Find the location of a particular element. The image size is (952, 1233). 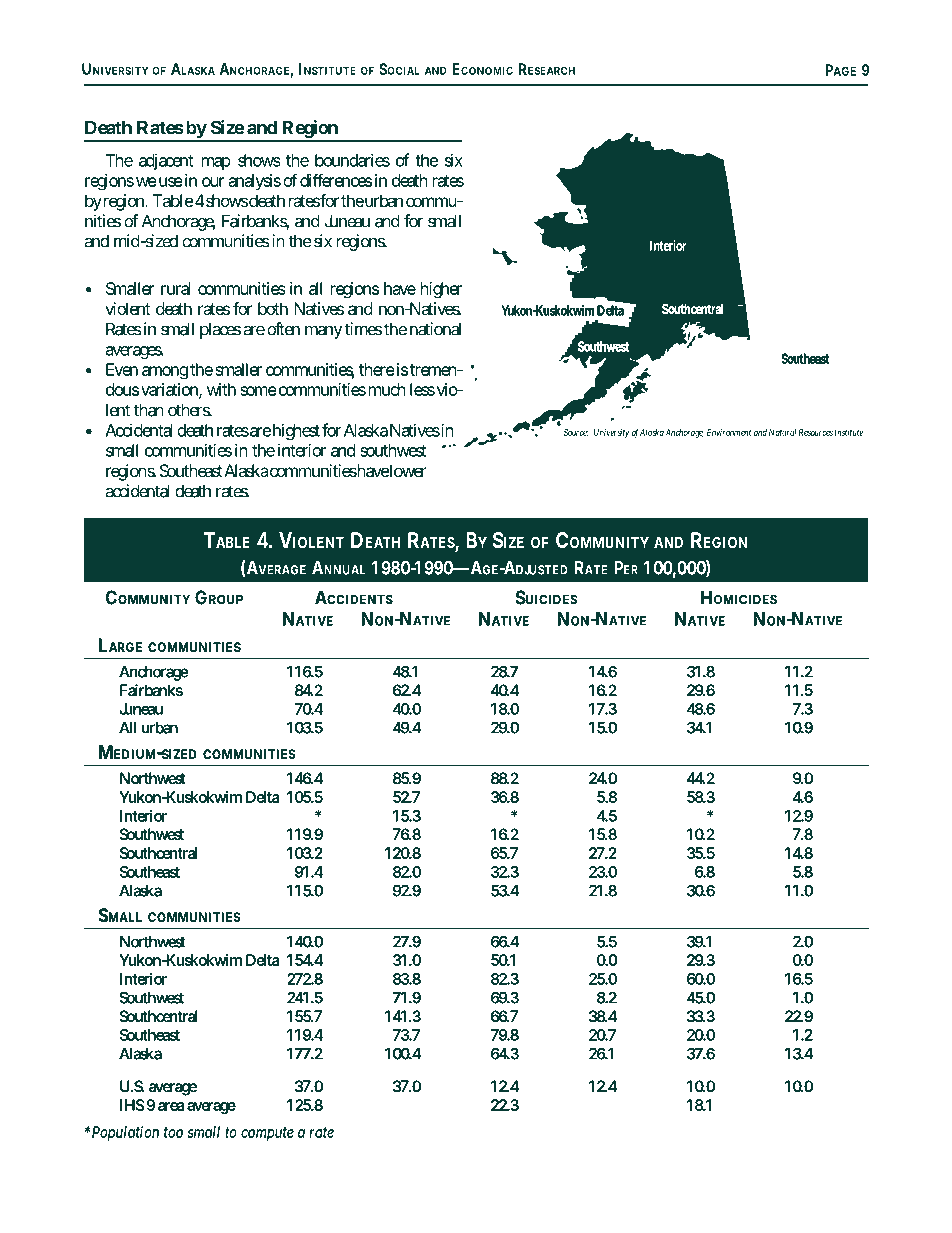

differences is located at coordinates (336, 180).
